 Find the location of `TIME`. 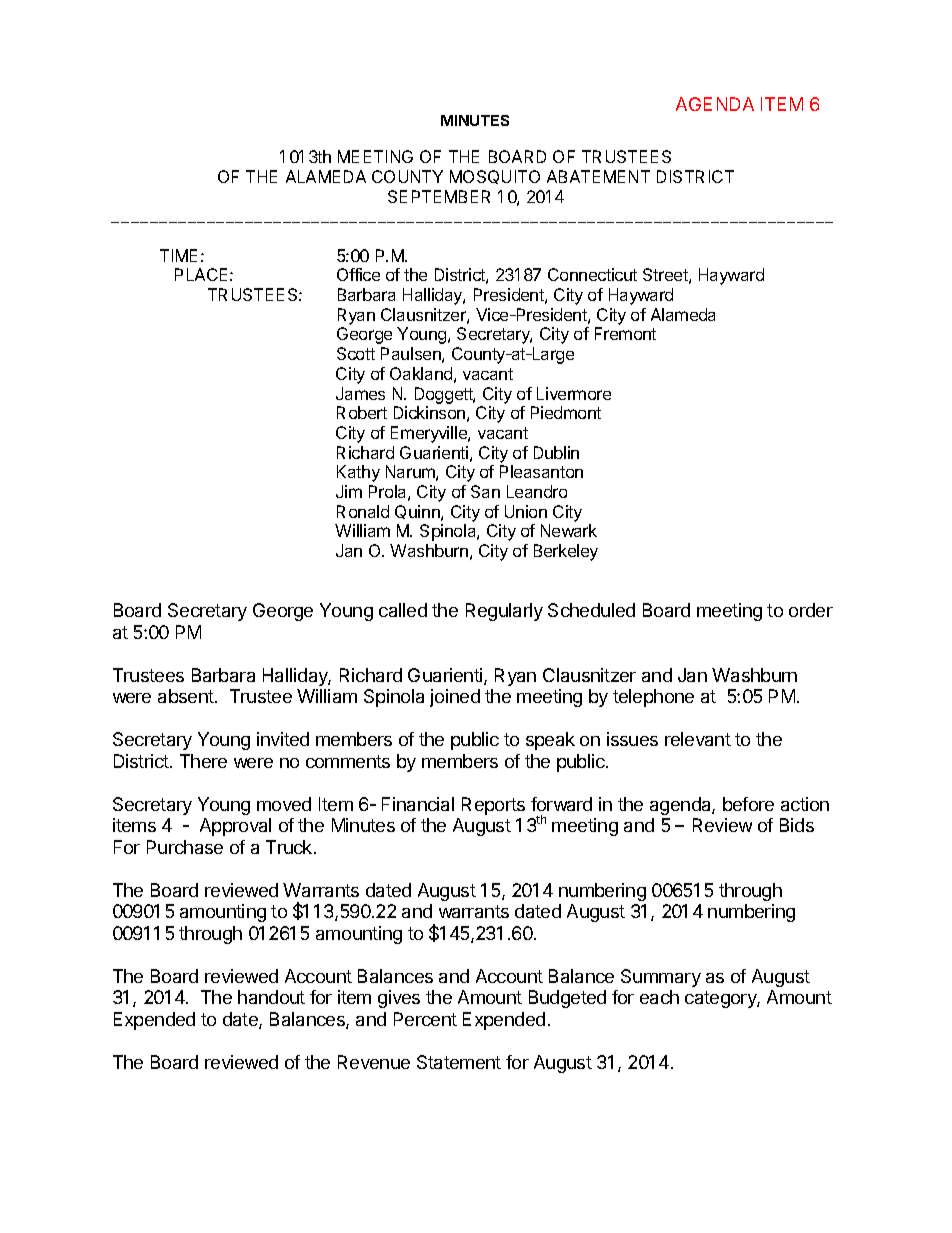

TIME is located at coordinates (178, 255).
